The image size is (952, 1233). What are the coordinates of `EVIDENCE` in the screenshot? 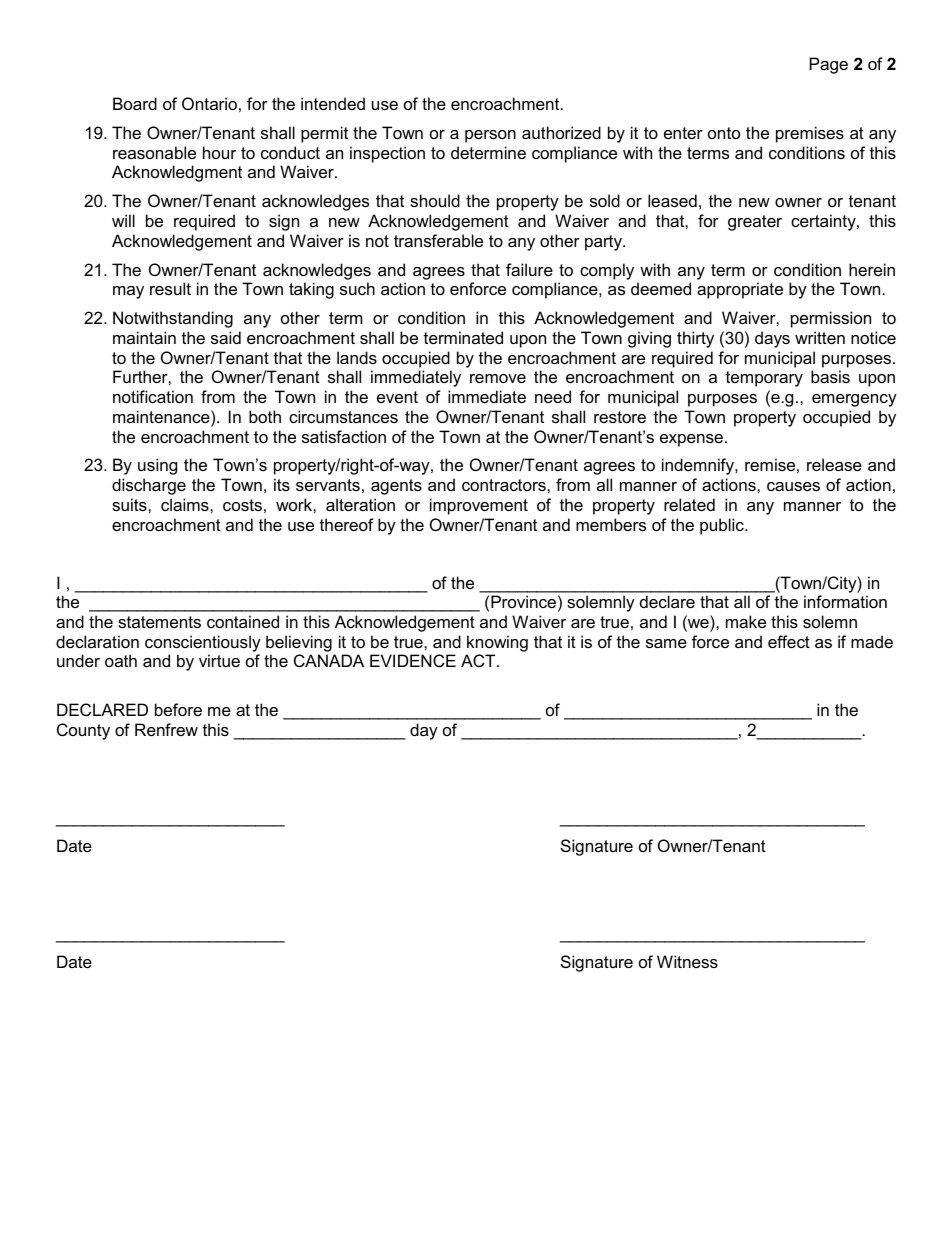 It's located at (413, 660).
